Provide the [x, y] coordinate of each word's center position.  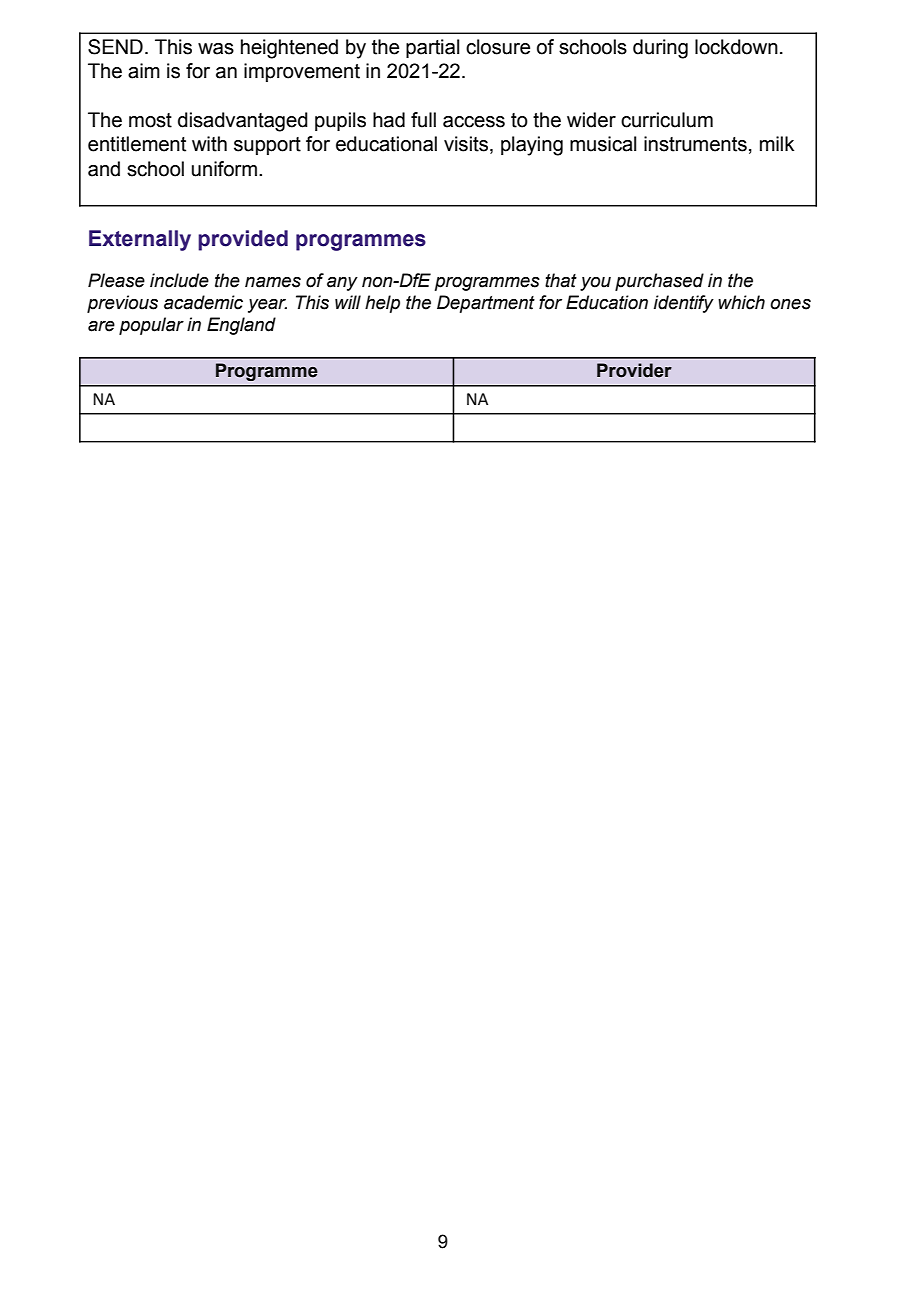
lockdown [736, 47]
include [179, 280]
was [216, 49]
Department [486, 304]
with [209, 144]
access [474, 122]
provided [243, 240]
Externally [140, 240]
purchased [659, 282]
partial [432, 48]
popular [151, 326]
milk [777, 143]
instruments [695, 144]
